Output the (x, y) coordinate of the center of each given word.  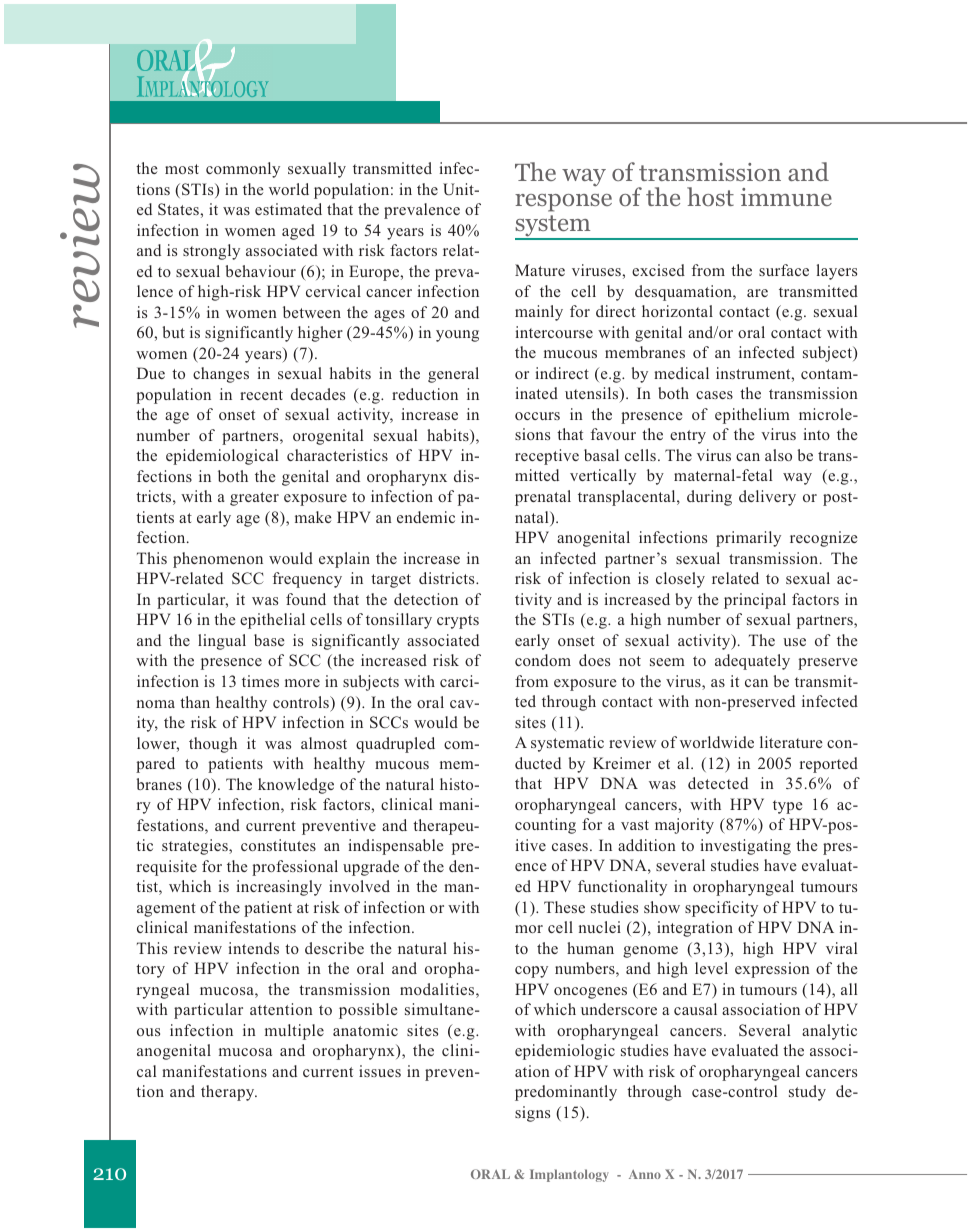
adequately (752, 662)
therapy (229, 1093)
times (260, 681)
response (563, 203)
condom (543, 660)
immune (786, 197)
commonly (243, 170)
